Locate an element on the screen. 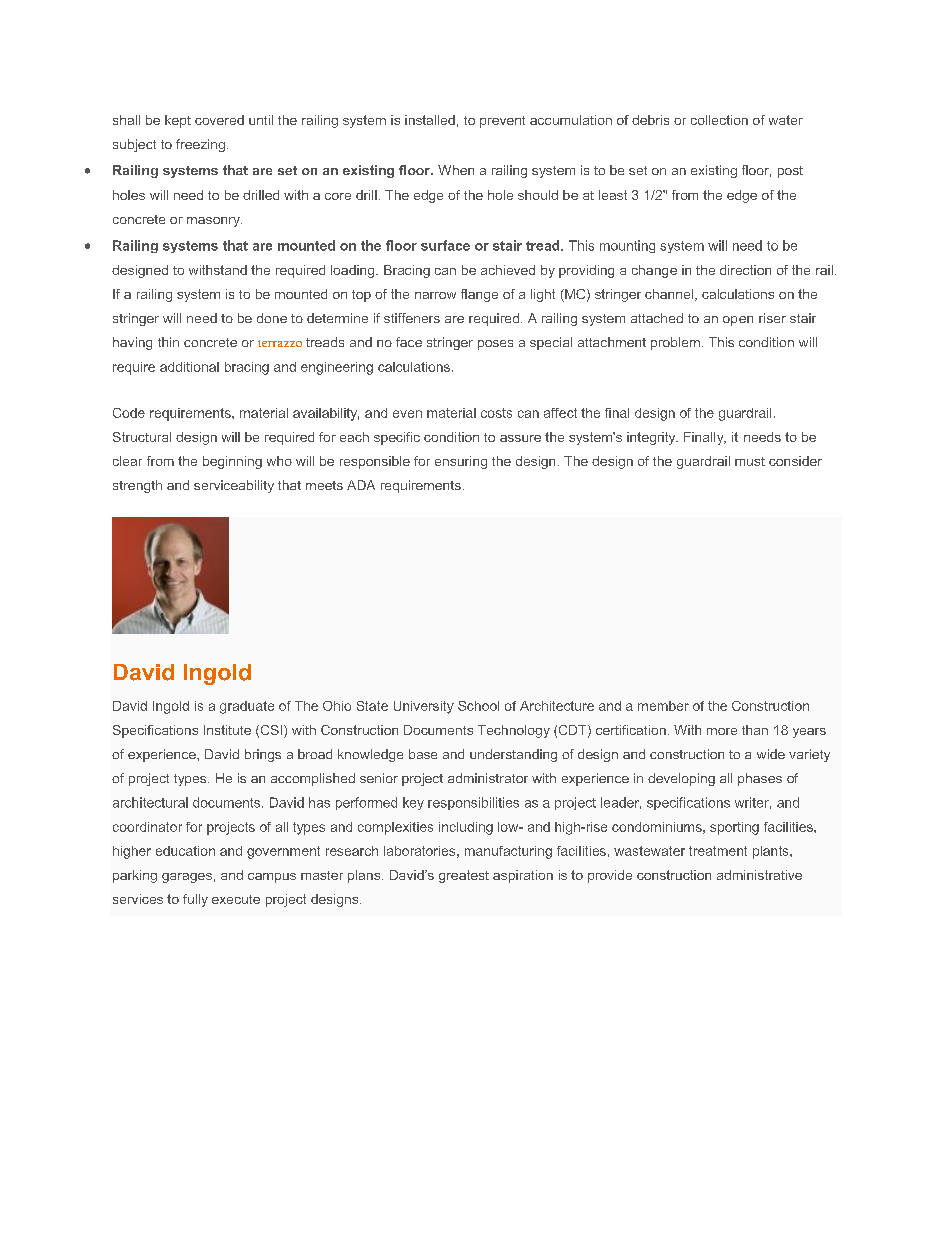 This screenshot has height=1233, width=952. garages is located at coordinates (187, 878).
